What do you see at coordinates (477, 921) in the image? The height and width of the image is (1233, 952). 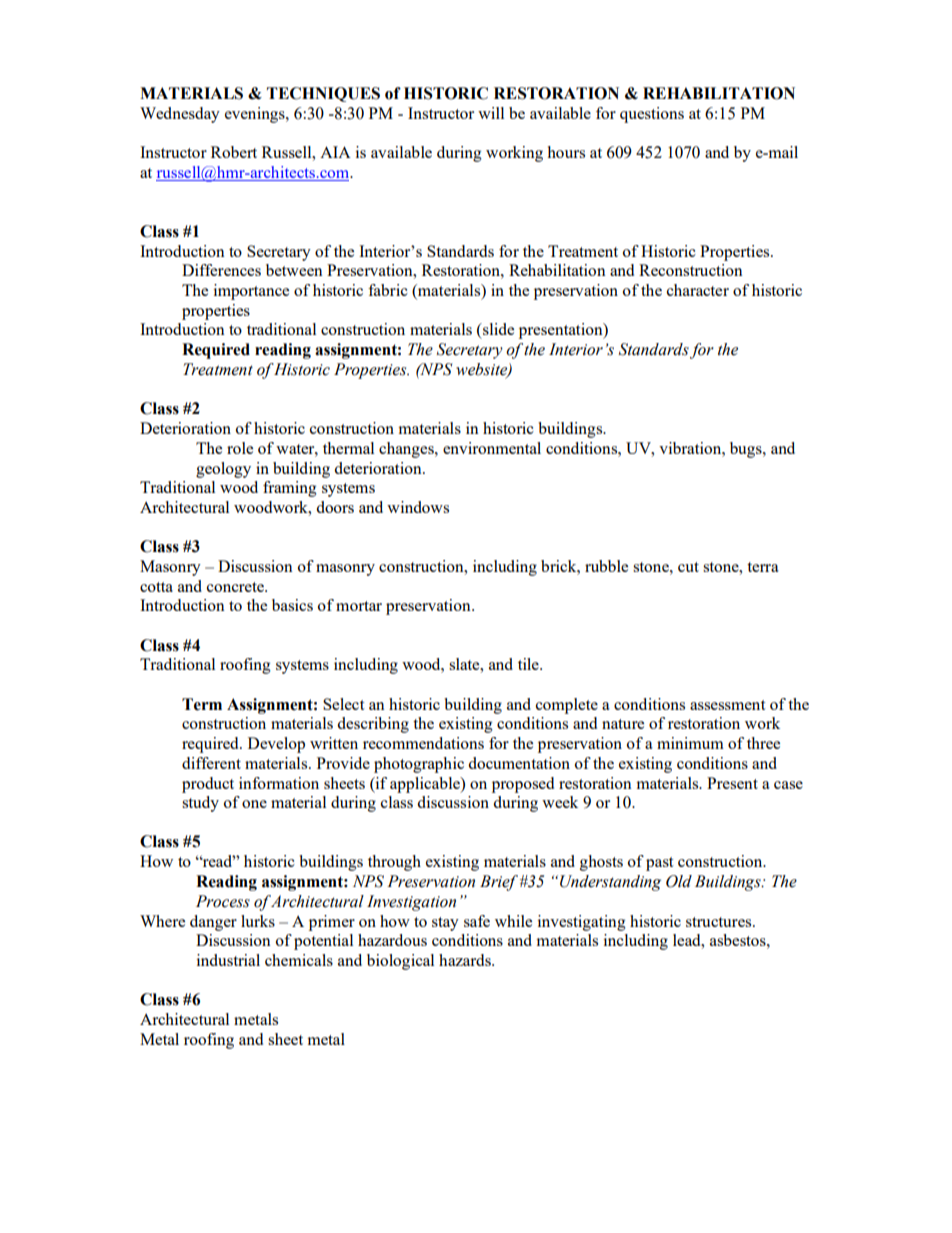 I see `safe` at bounding box center [477, 921].
